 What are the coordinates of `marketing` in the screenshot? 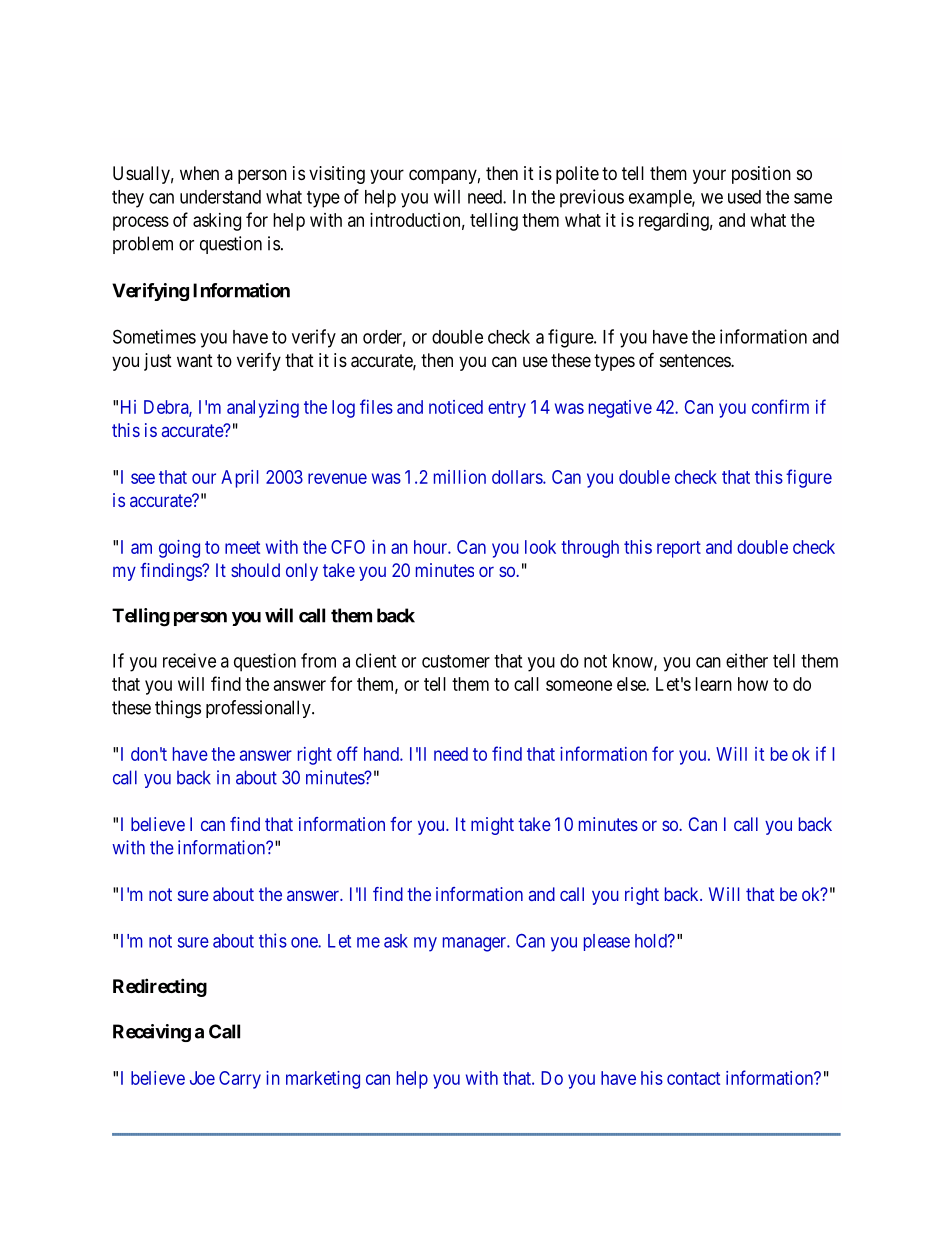 It's located at (323, 1080).
